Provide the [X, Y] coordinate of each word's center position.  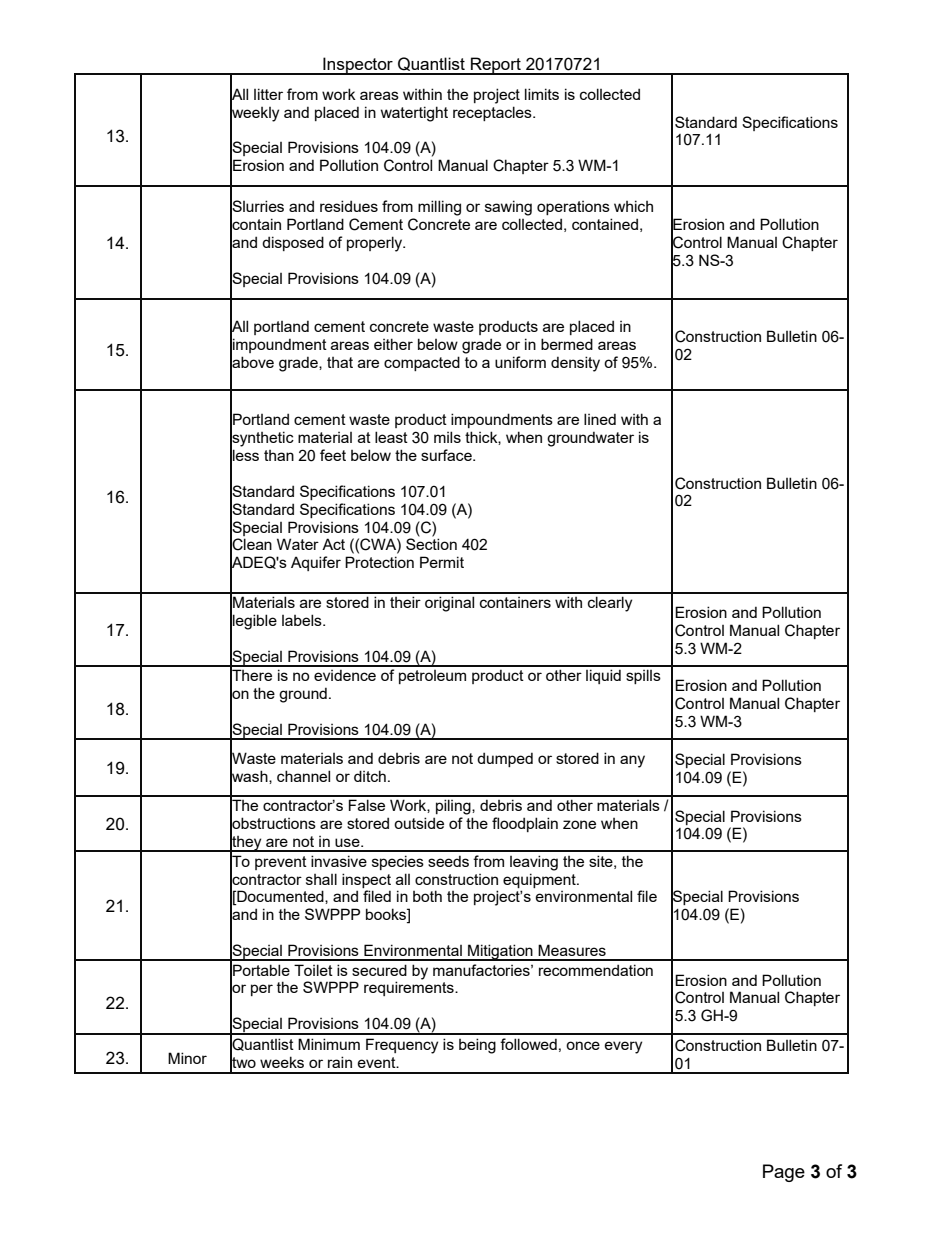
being [477, 1046]
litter [268, 94]
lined [600, 419]
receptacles [493, 113]
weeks [282, 1062]
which [633, 206]
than [279, 455]
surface [447, 455]
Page [784, 1173]
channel [303, 776]
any [632, 761]
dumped [505, 759]
